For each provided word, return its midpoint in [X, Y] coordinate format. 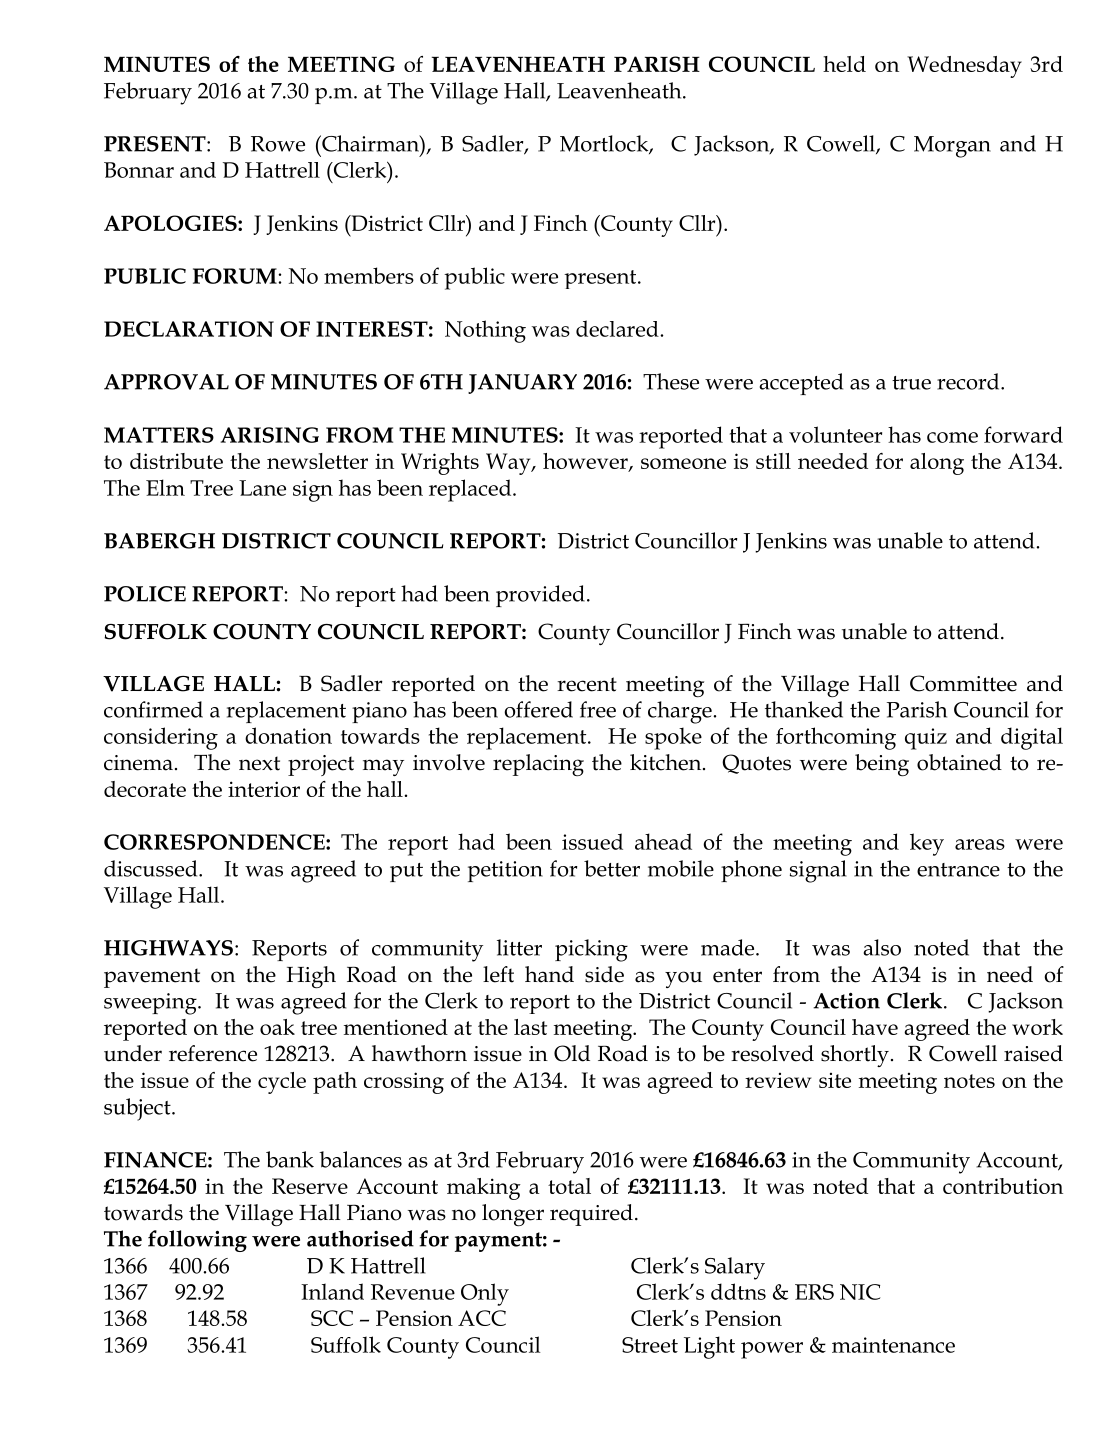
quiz [926, 739]
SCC [332, 1318]
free [598, 709]
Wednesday [964, 67]
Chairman [370, 143]
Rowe [278, 144]
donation [288, 735]
